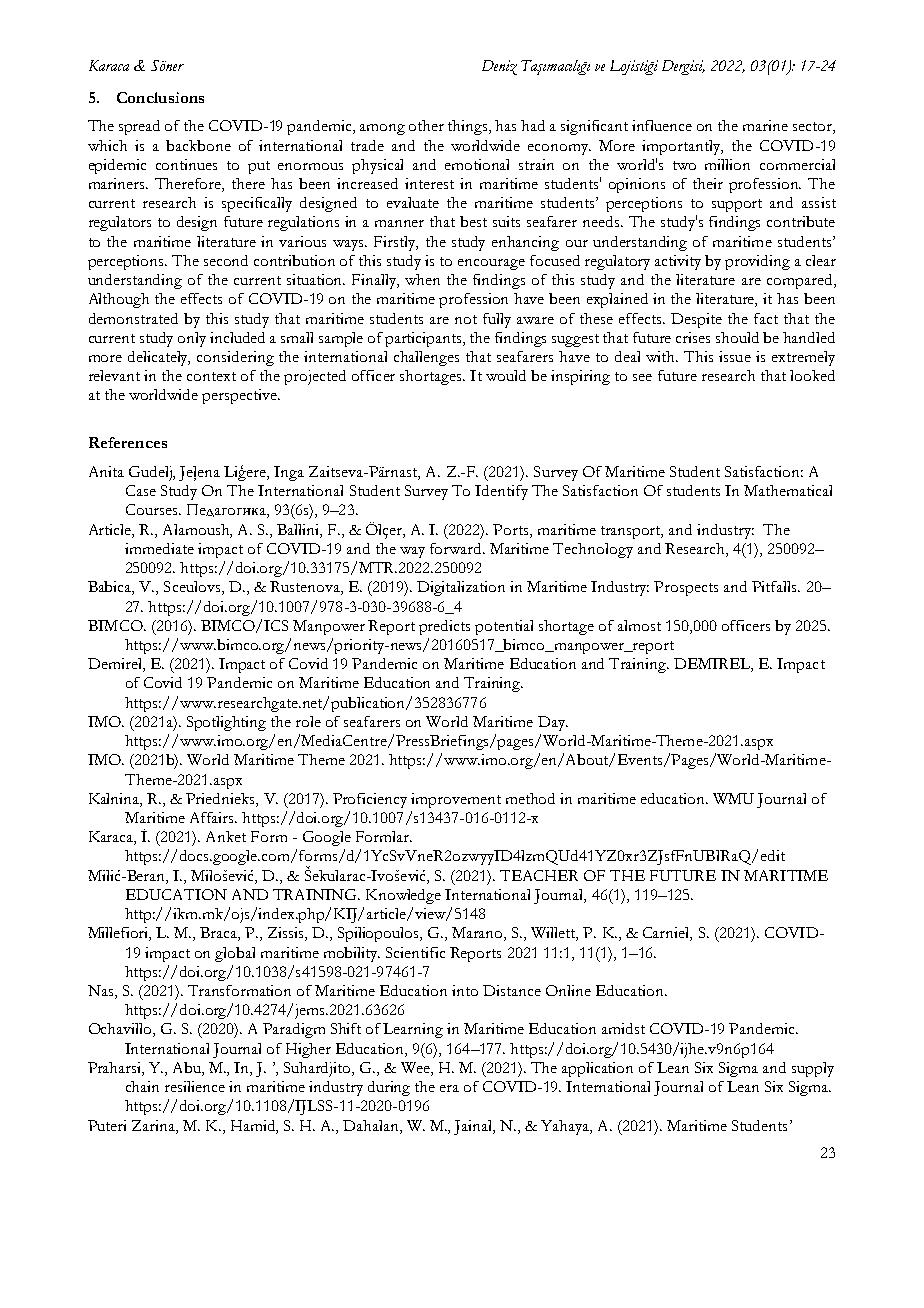  Describe the element at coordinates (469, 127) in the page. I see `things` at that location.
